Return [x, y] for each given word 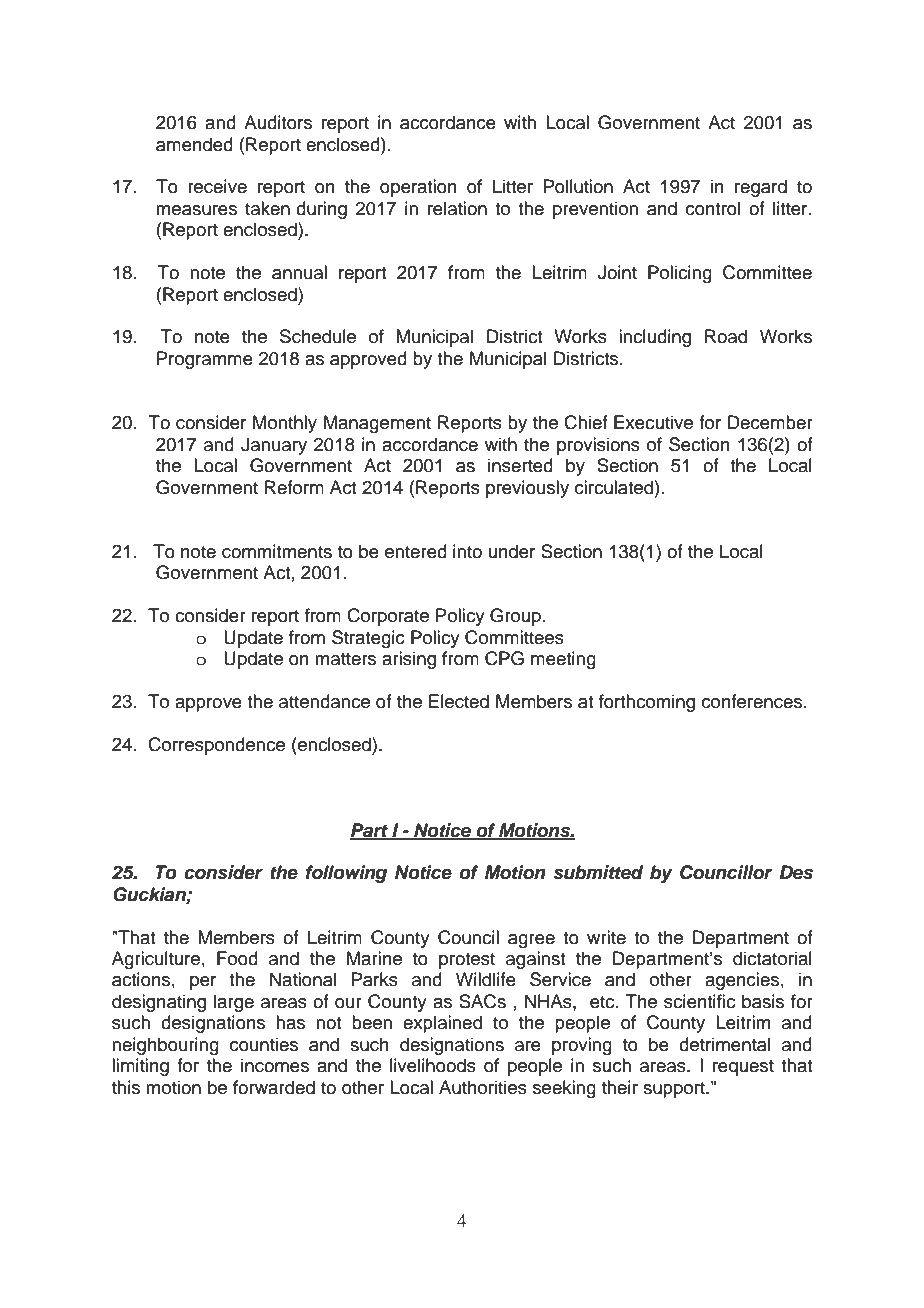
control [713, 208]
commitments [277, 551]
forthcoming [647, 703]
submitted [598, 872]
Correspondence [216, 746]
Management [377, 424]
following [346, 874]
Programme [205, 360]
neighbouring [165, 1046]
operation [418, 188]
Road [726, 336]
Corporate [388, 617]
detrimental [724, 1044]
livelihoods [433, 1065]
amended [194, 144]
